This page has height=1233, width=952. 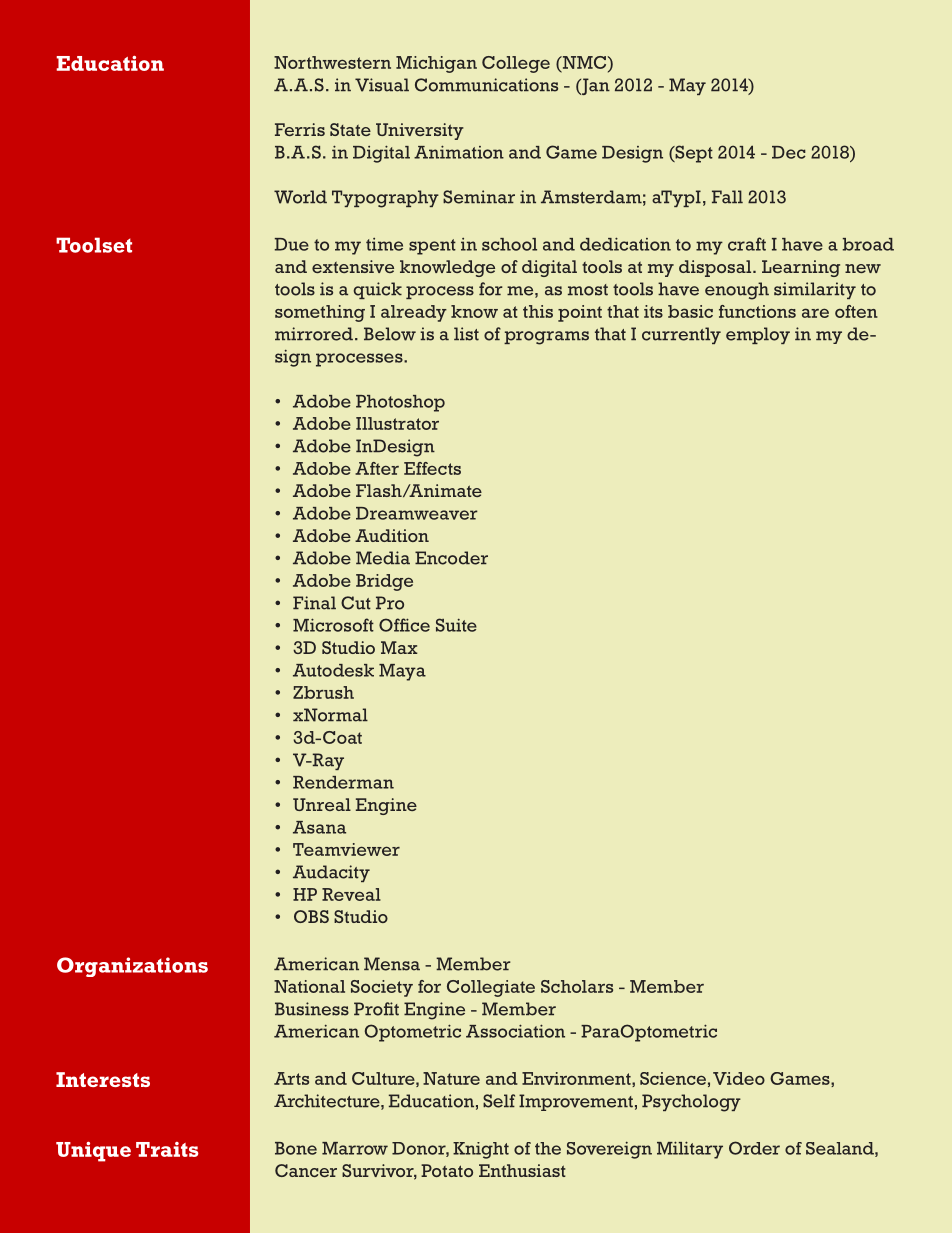 I want to click on Reveal, so click(x=351, y=894).
